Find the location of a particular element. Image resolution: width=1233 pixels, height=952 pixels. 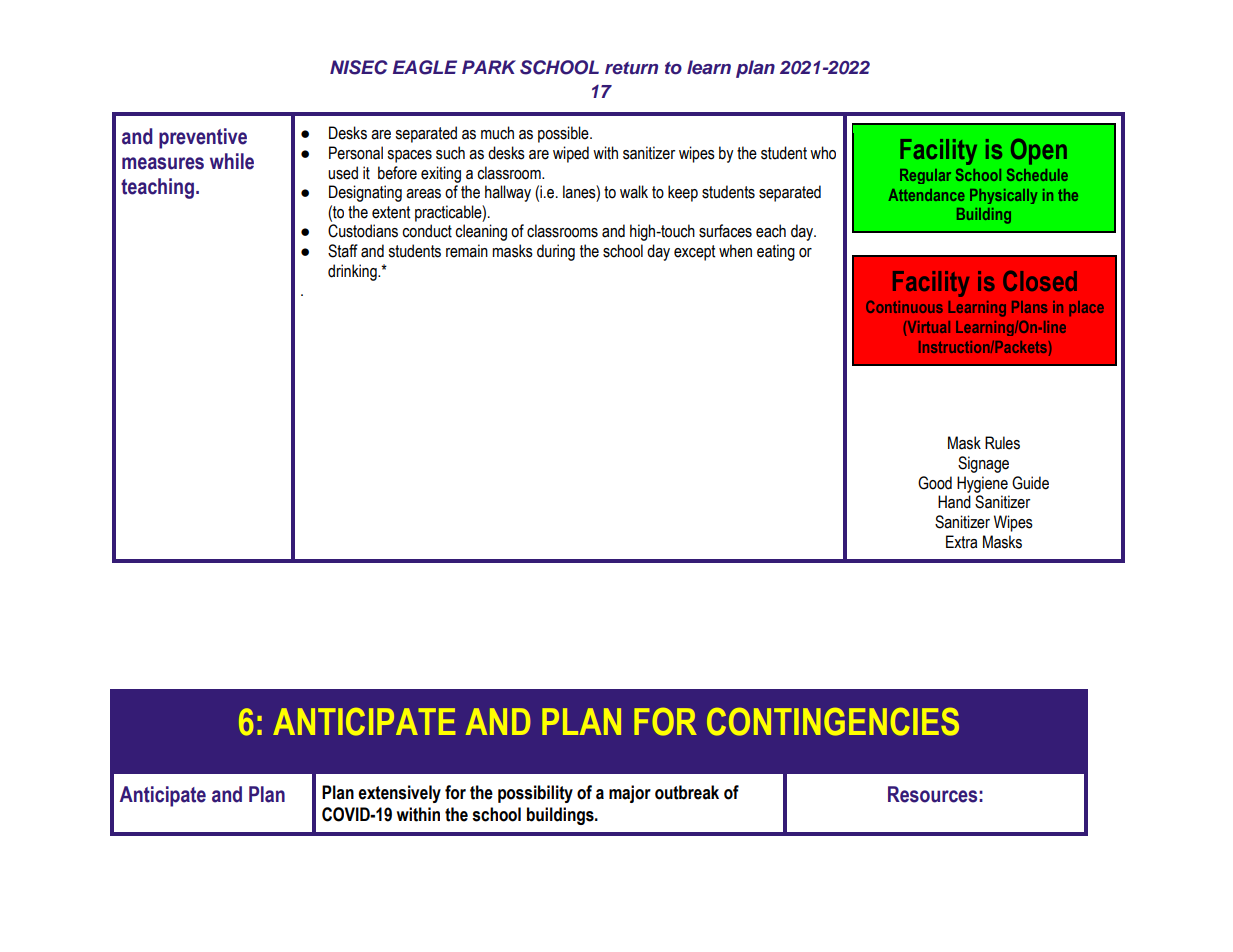

during is located at coordinates (556, 252).
